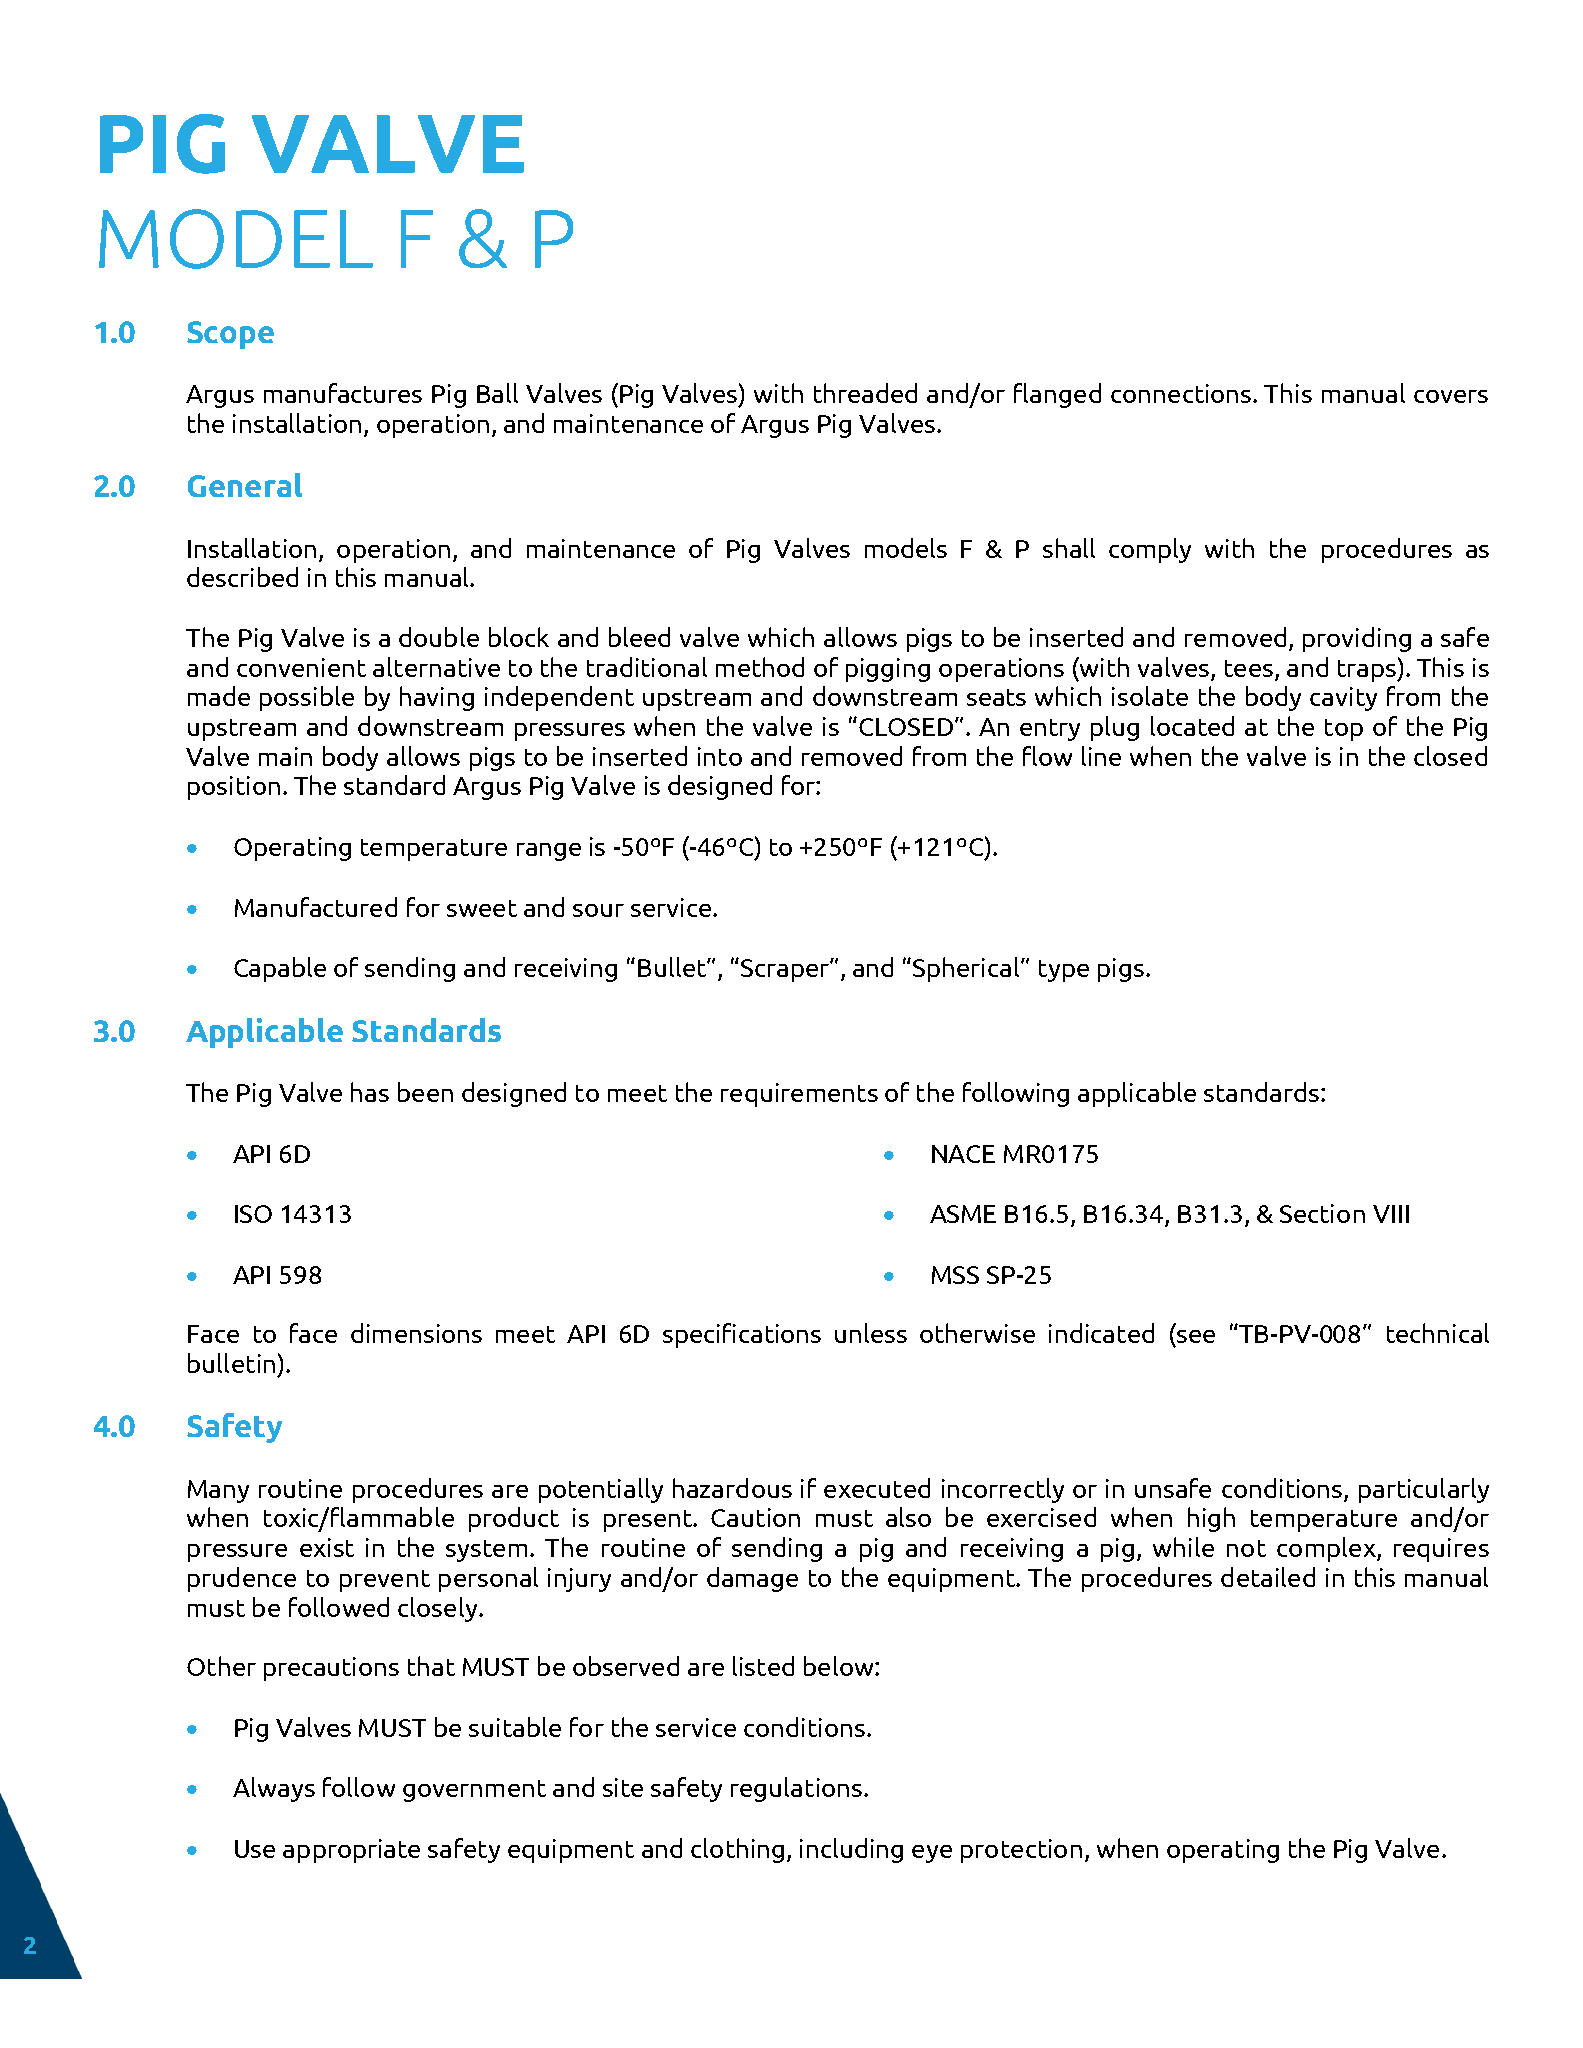  I want to click on manufactures, so click(343, 393).
